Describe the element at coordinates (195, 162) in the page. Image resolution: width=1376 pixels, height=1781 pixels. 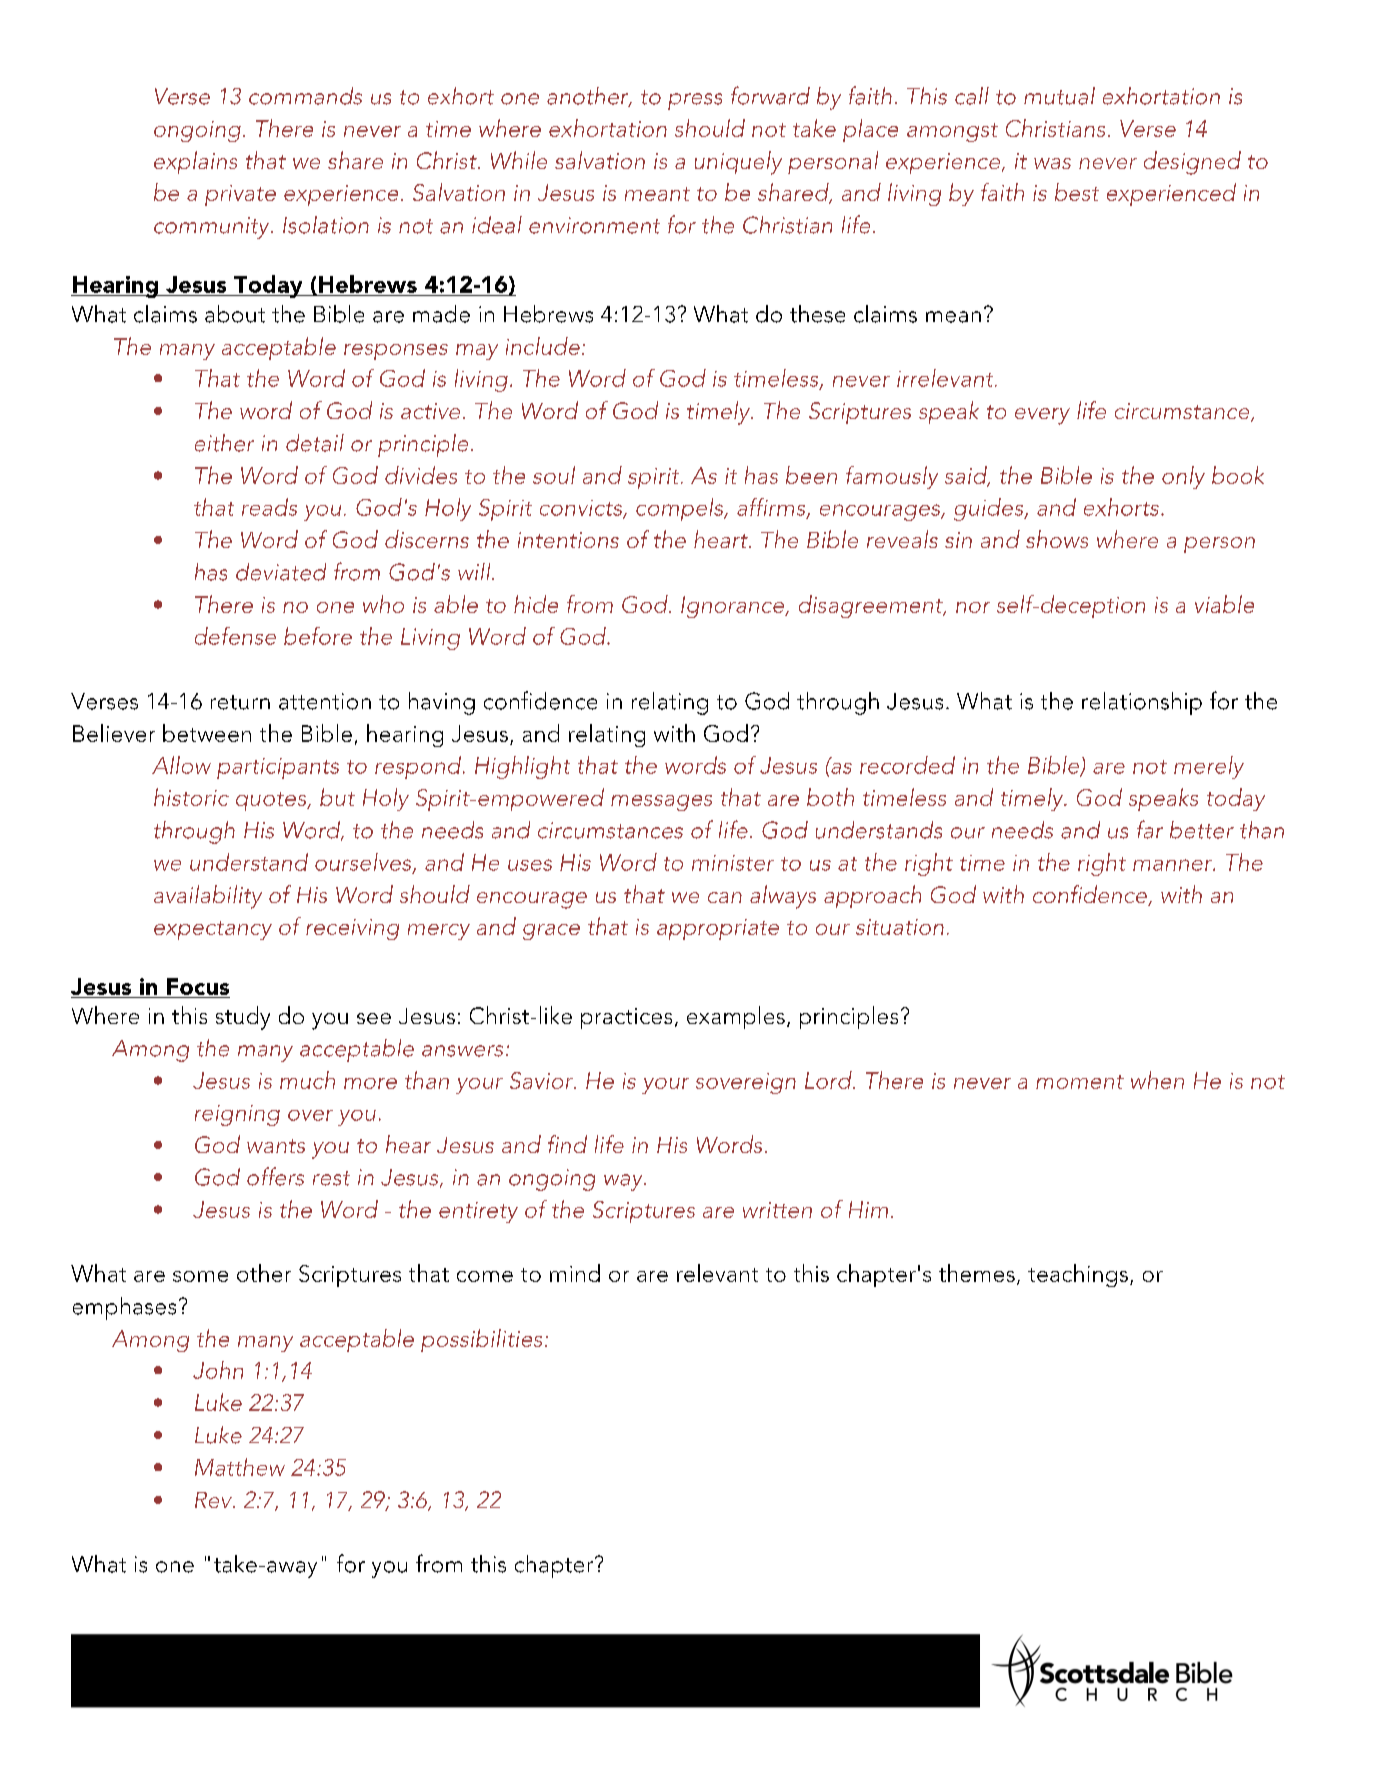
I see `explains` at that location.
